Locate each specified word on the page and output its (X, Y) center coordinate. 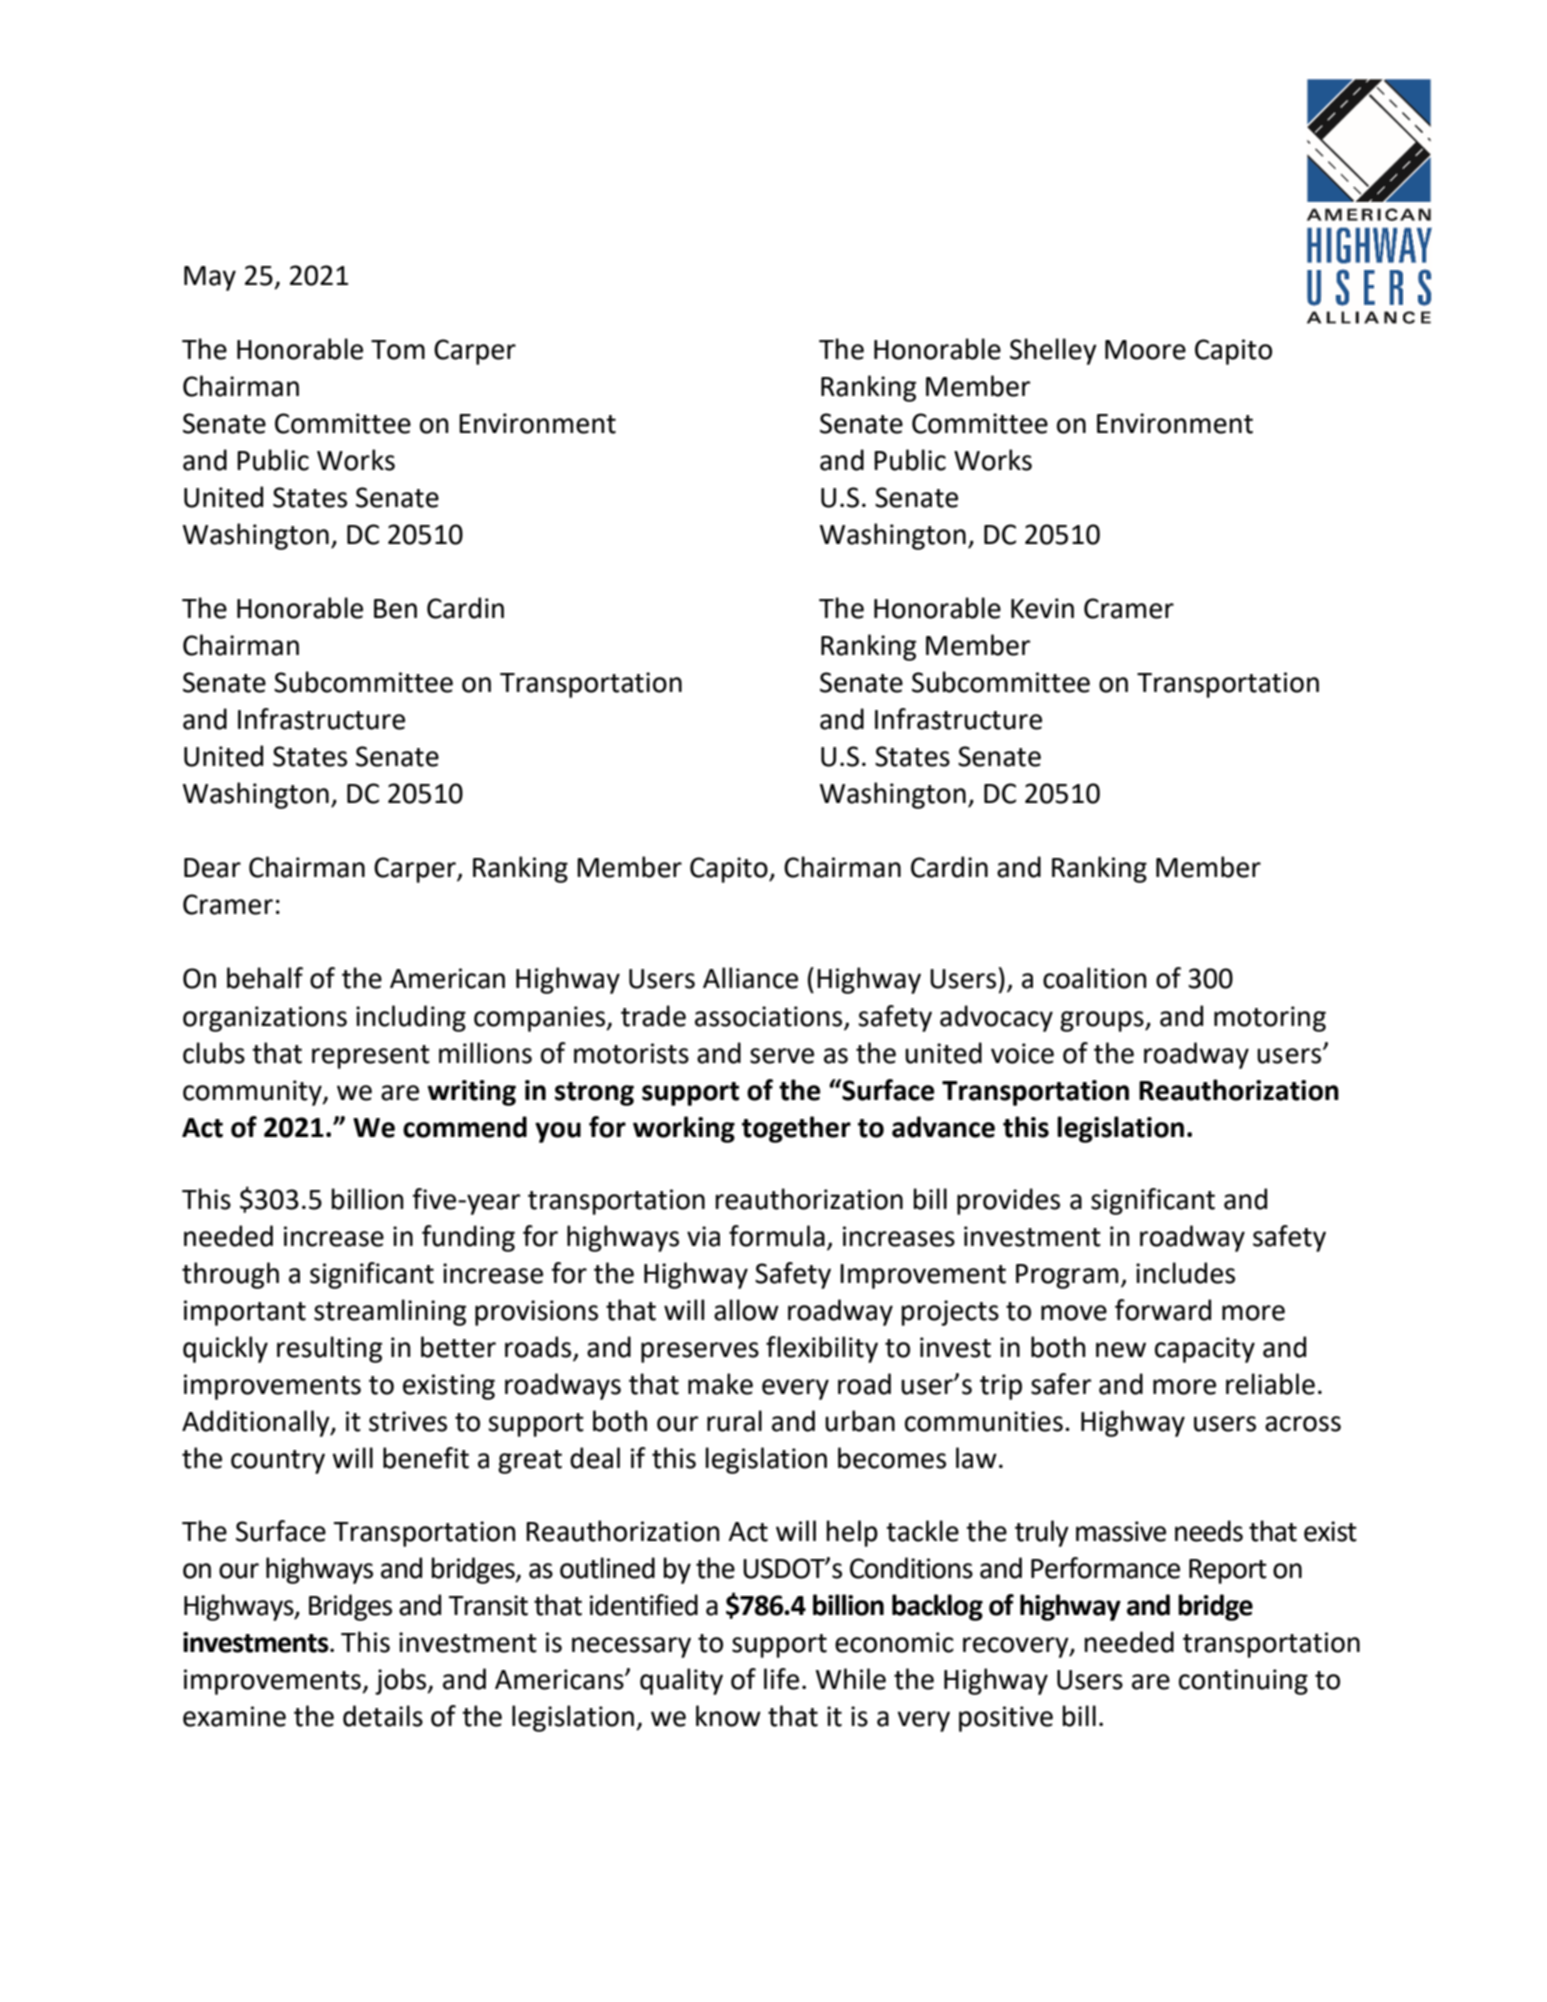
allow (746, 1310)
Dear (212, 868)
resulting (329, 1349)
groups (1103, 1021)
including (411, 1018)
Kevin (1042, 608)
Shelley (1053, 351)
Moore (1145, 350)
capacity (1205, 1350)
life (781, 1679)
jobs (402, 1681)
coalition (1095, 978)
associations (768, 1016)
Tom (398, 350)
